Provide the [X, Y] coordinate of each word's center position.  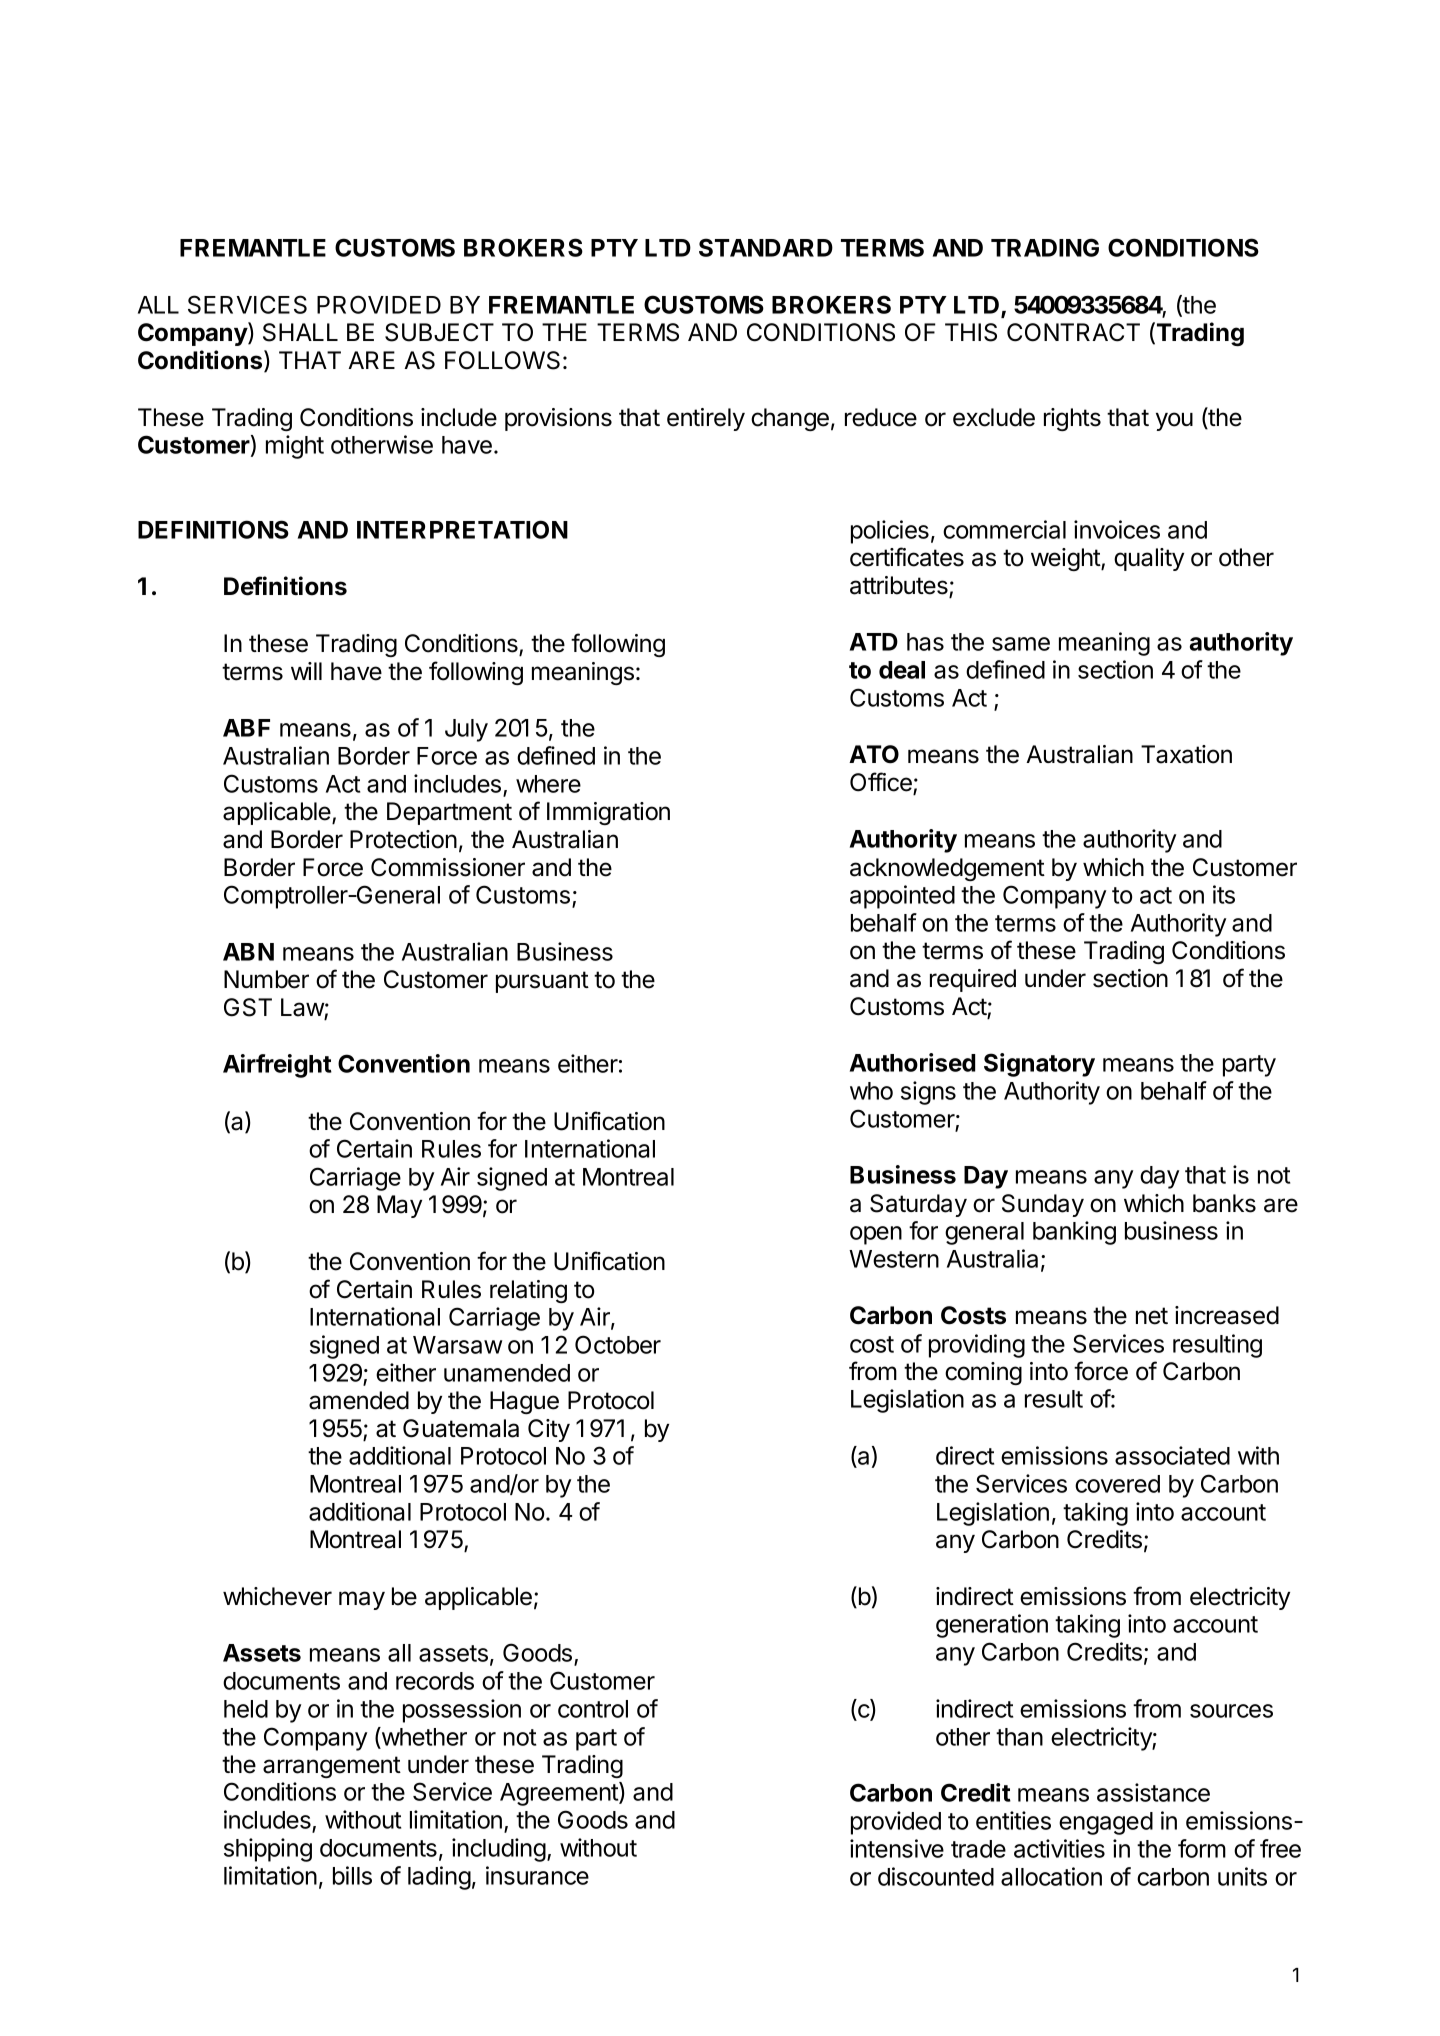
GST [248, 1007]
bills [352, 1875]
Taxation [1186, 754]
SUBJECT [439, 332]
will [306, 671]
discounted [936, 1876]
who [871, 1091]
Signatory [1039, 1065]
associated [1172, 1455]
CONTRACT [1073, 332]
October [618, 1344]
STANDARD [766, 247]
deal [902, 670]
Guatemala [461, 1428]
